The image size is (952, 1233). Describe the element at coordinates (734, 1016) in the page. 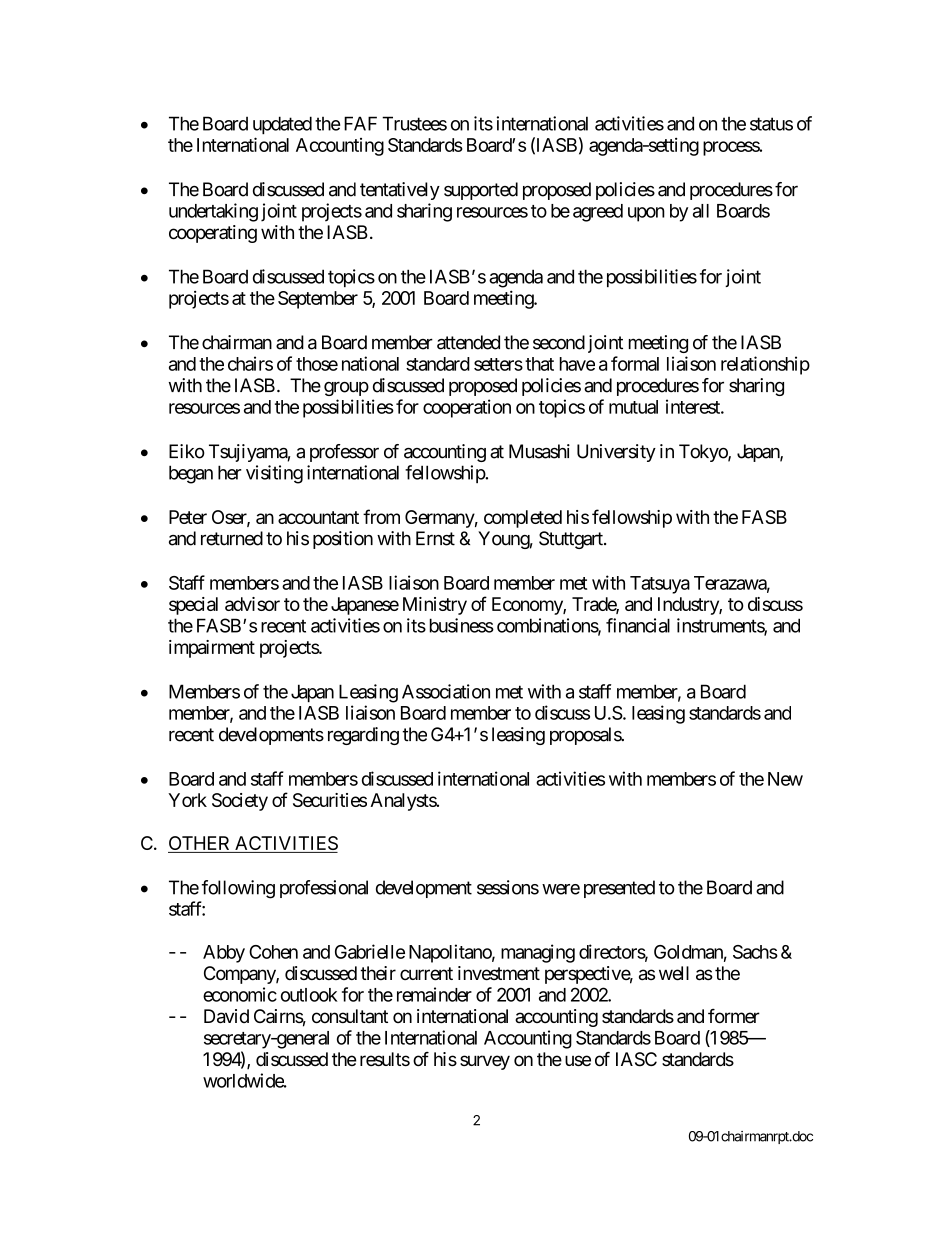

I see `former` at that location.
